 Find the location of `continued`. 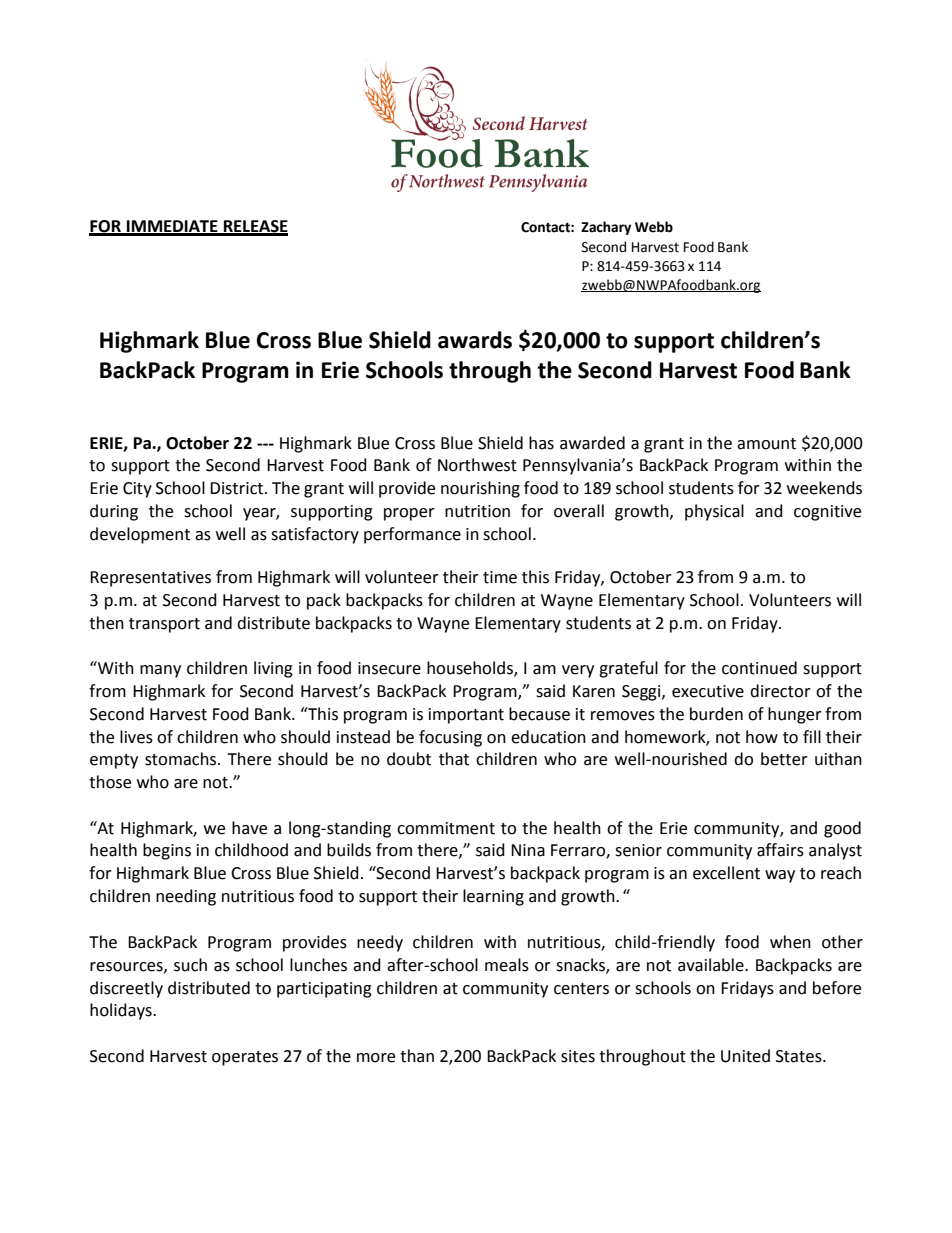

continued is located at coordinates (759, 668).
